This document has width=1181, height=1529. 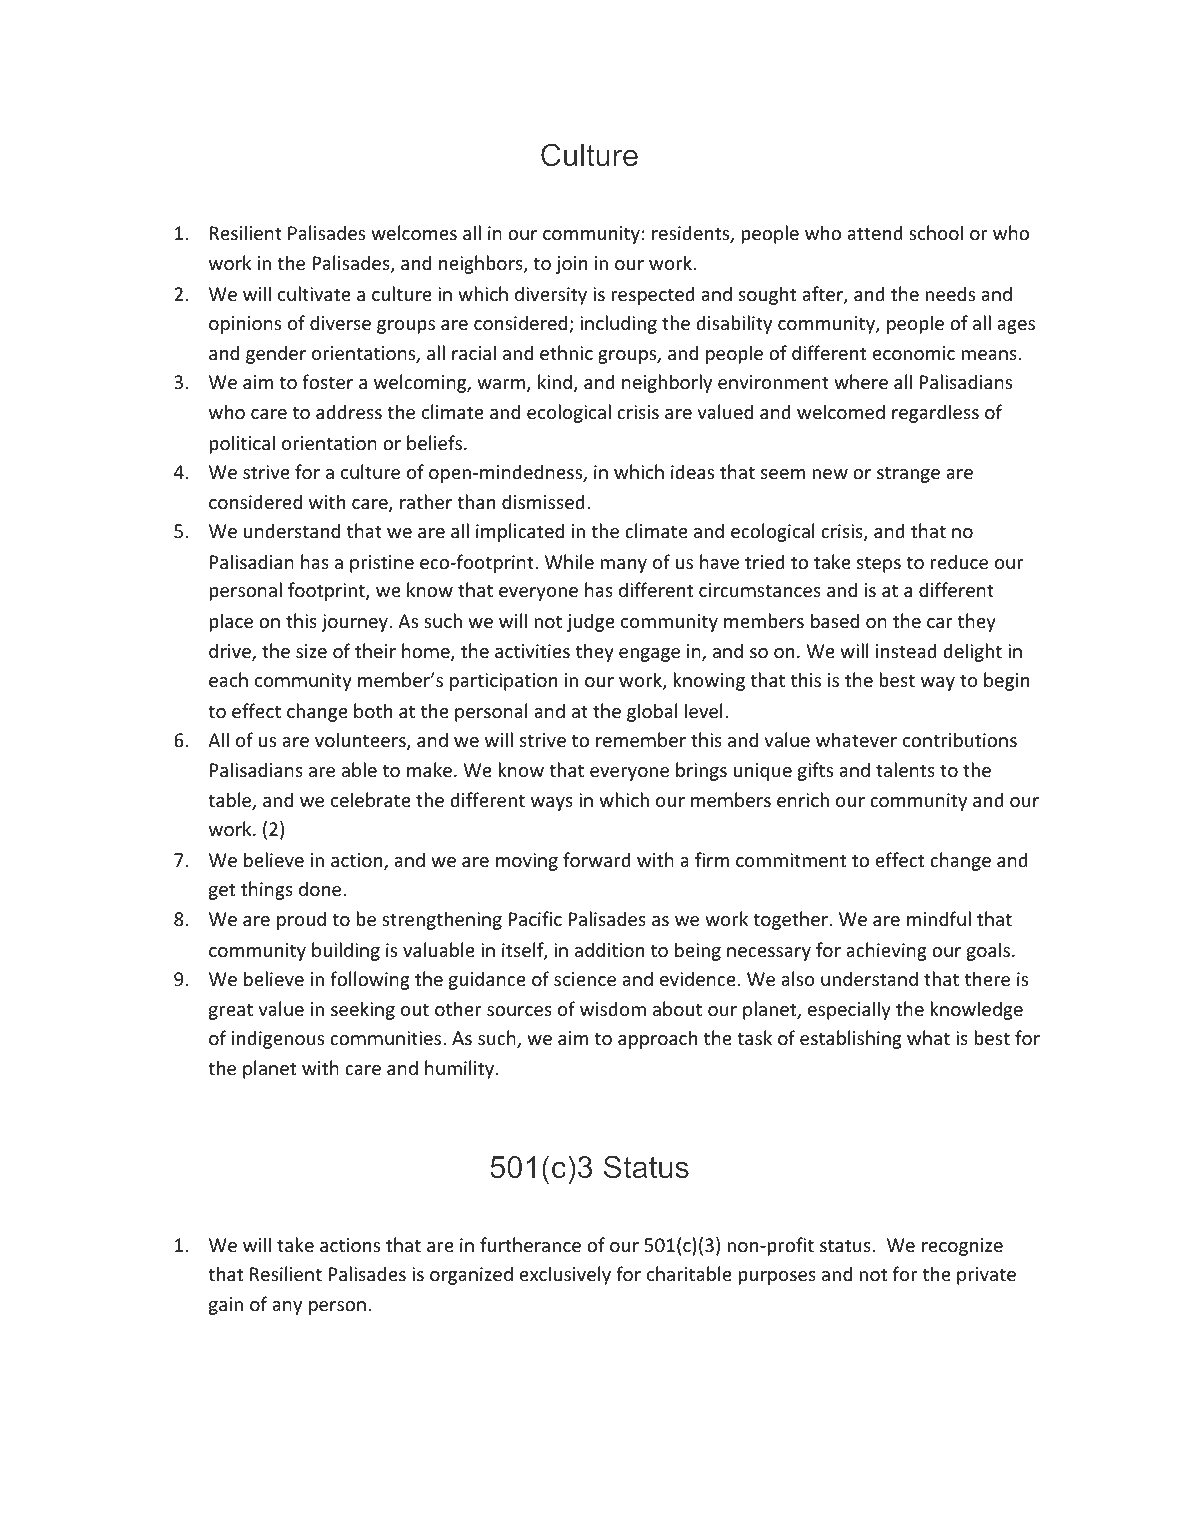 What do you see at coordinates (959, 561) in the document?
I see `reduce` at bounding box center [959, 561].
